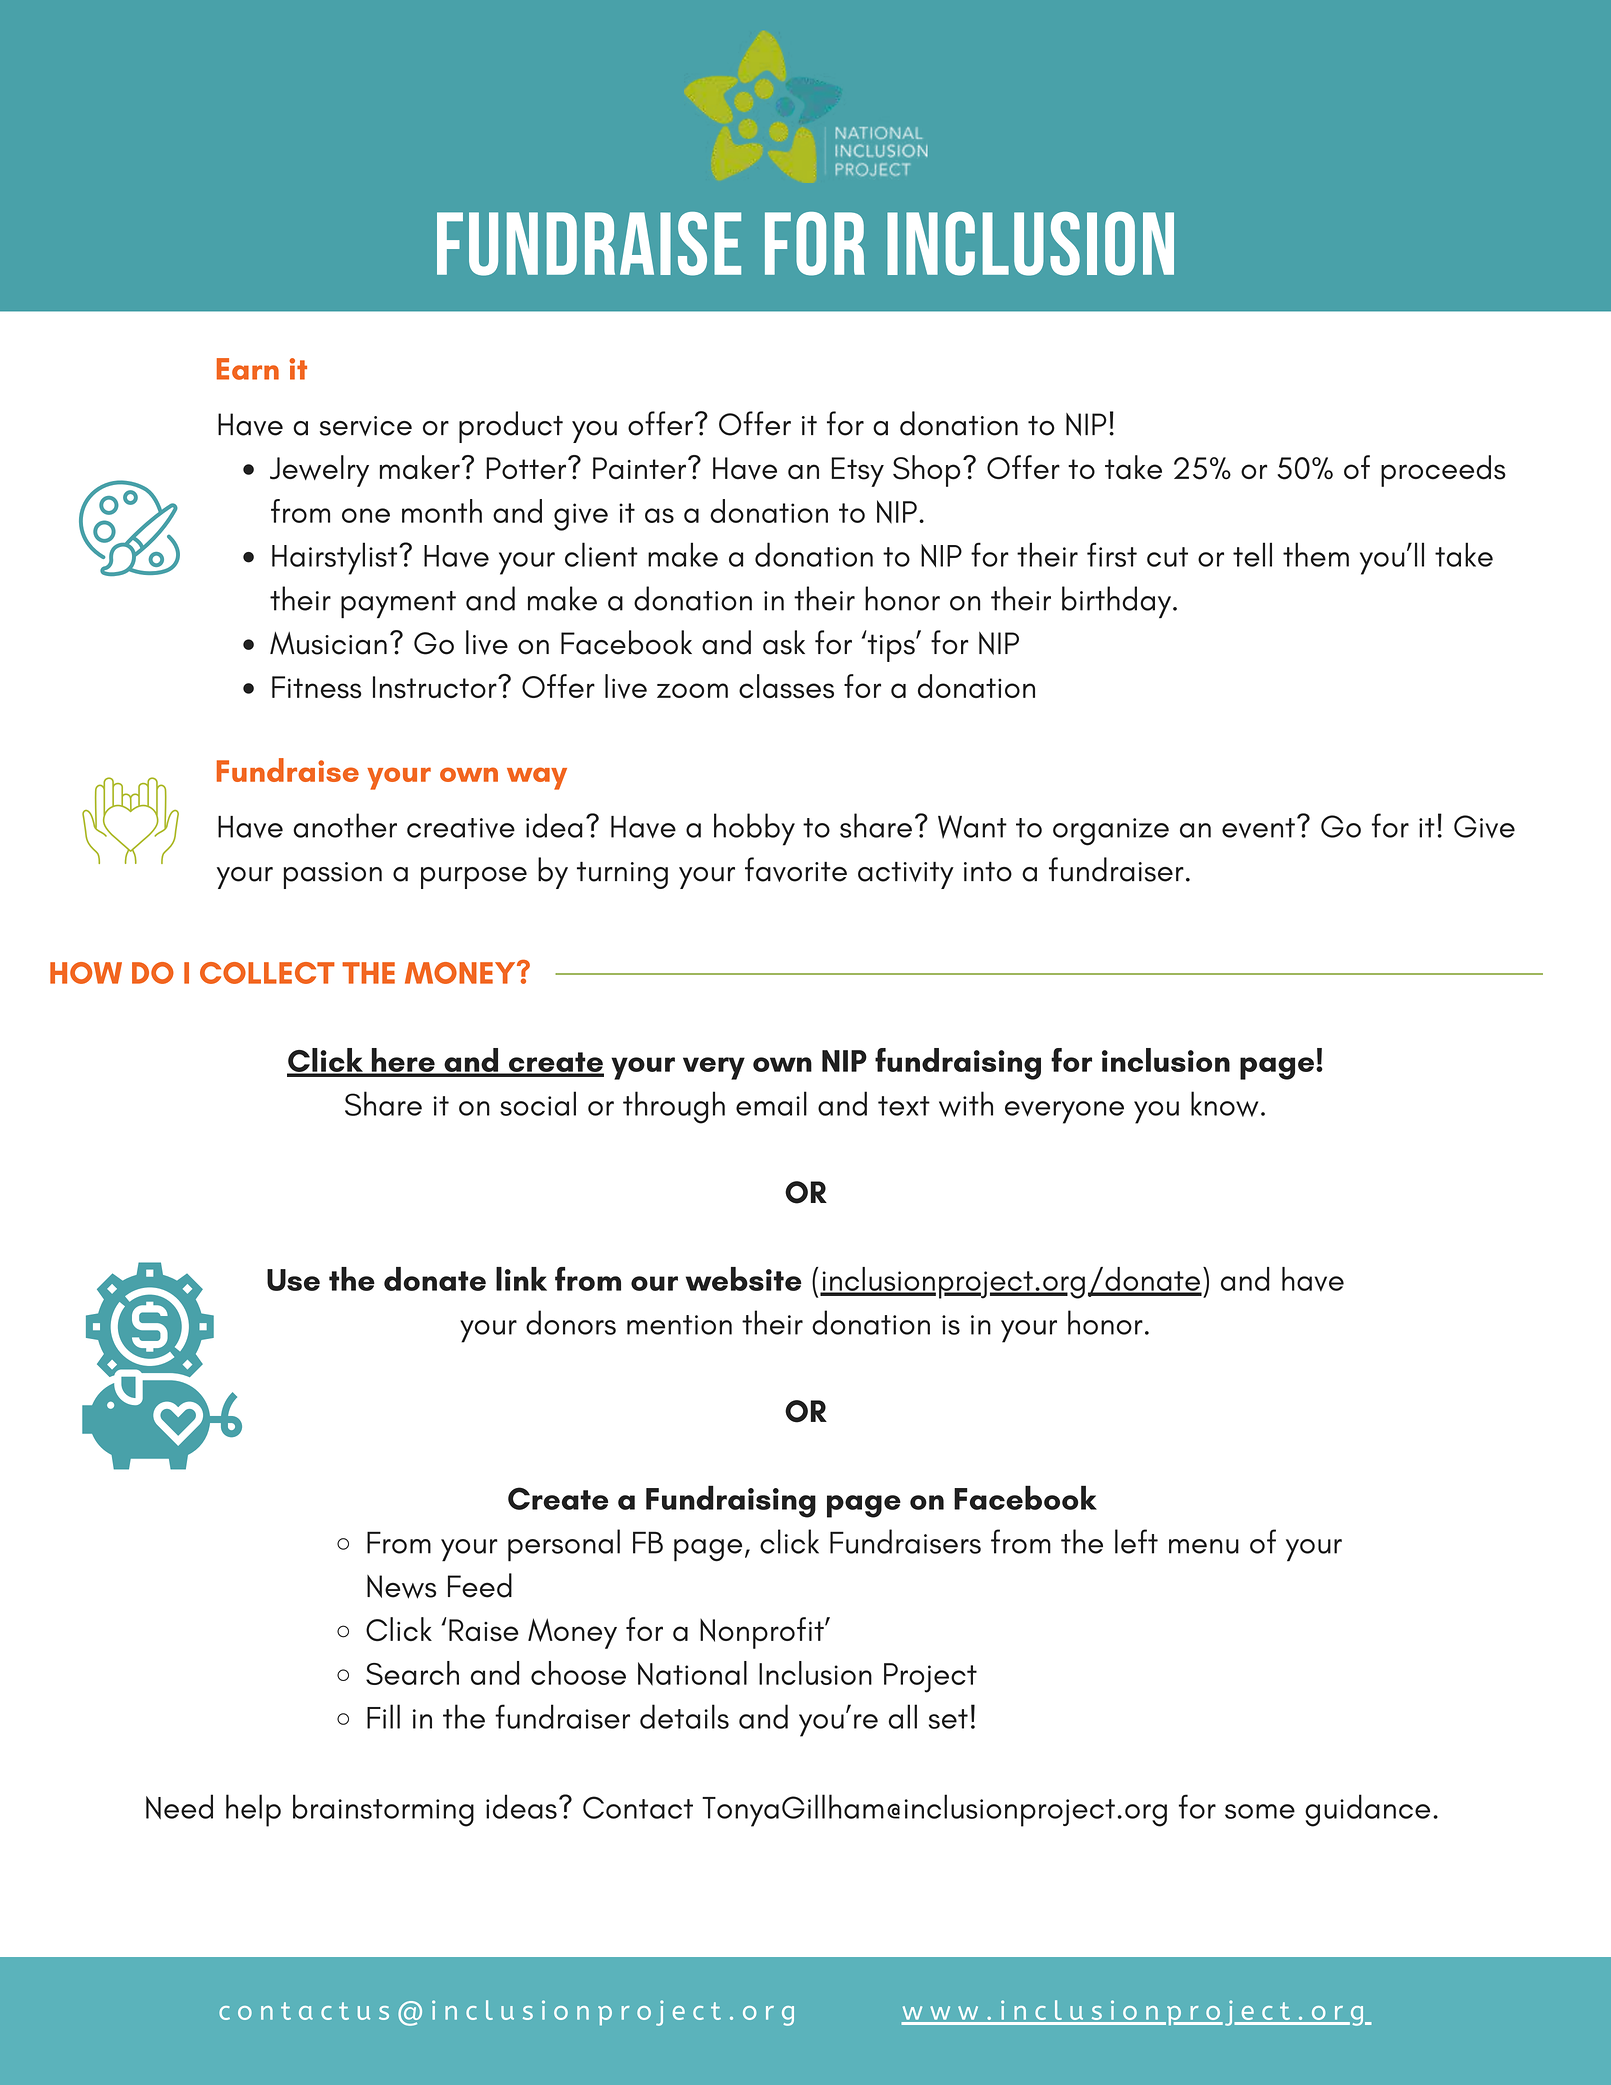 This screenshot has width=1611, height=2085. Describe the element at coordinates (684, 1716) in the screenshot. I see `details` at that location.
